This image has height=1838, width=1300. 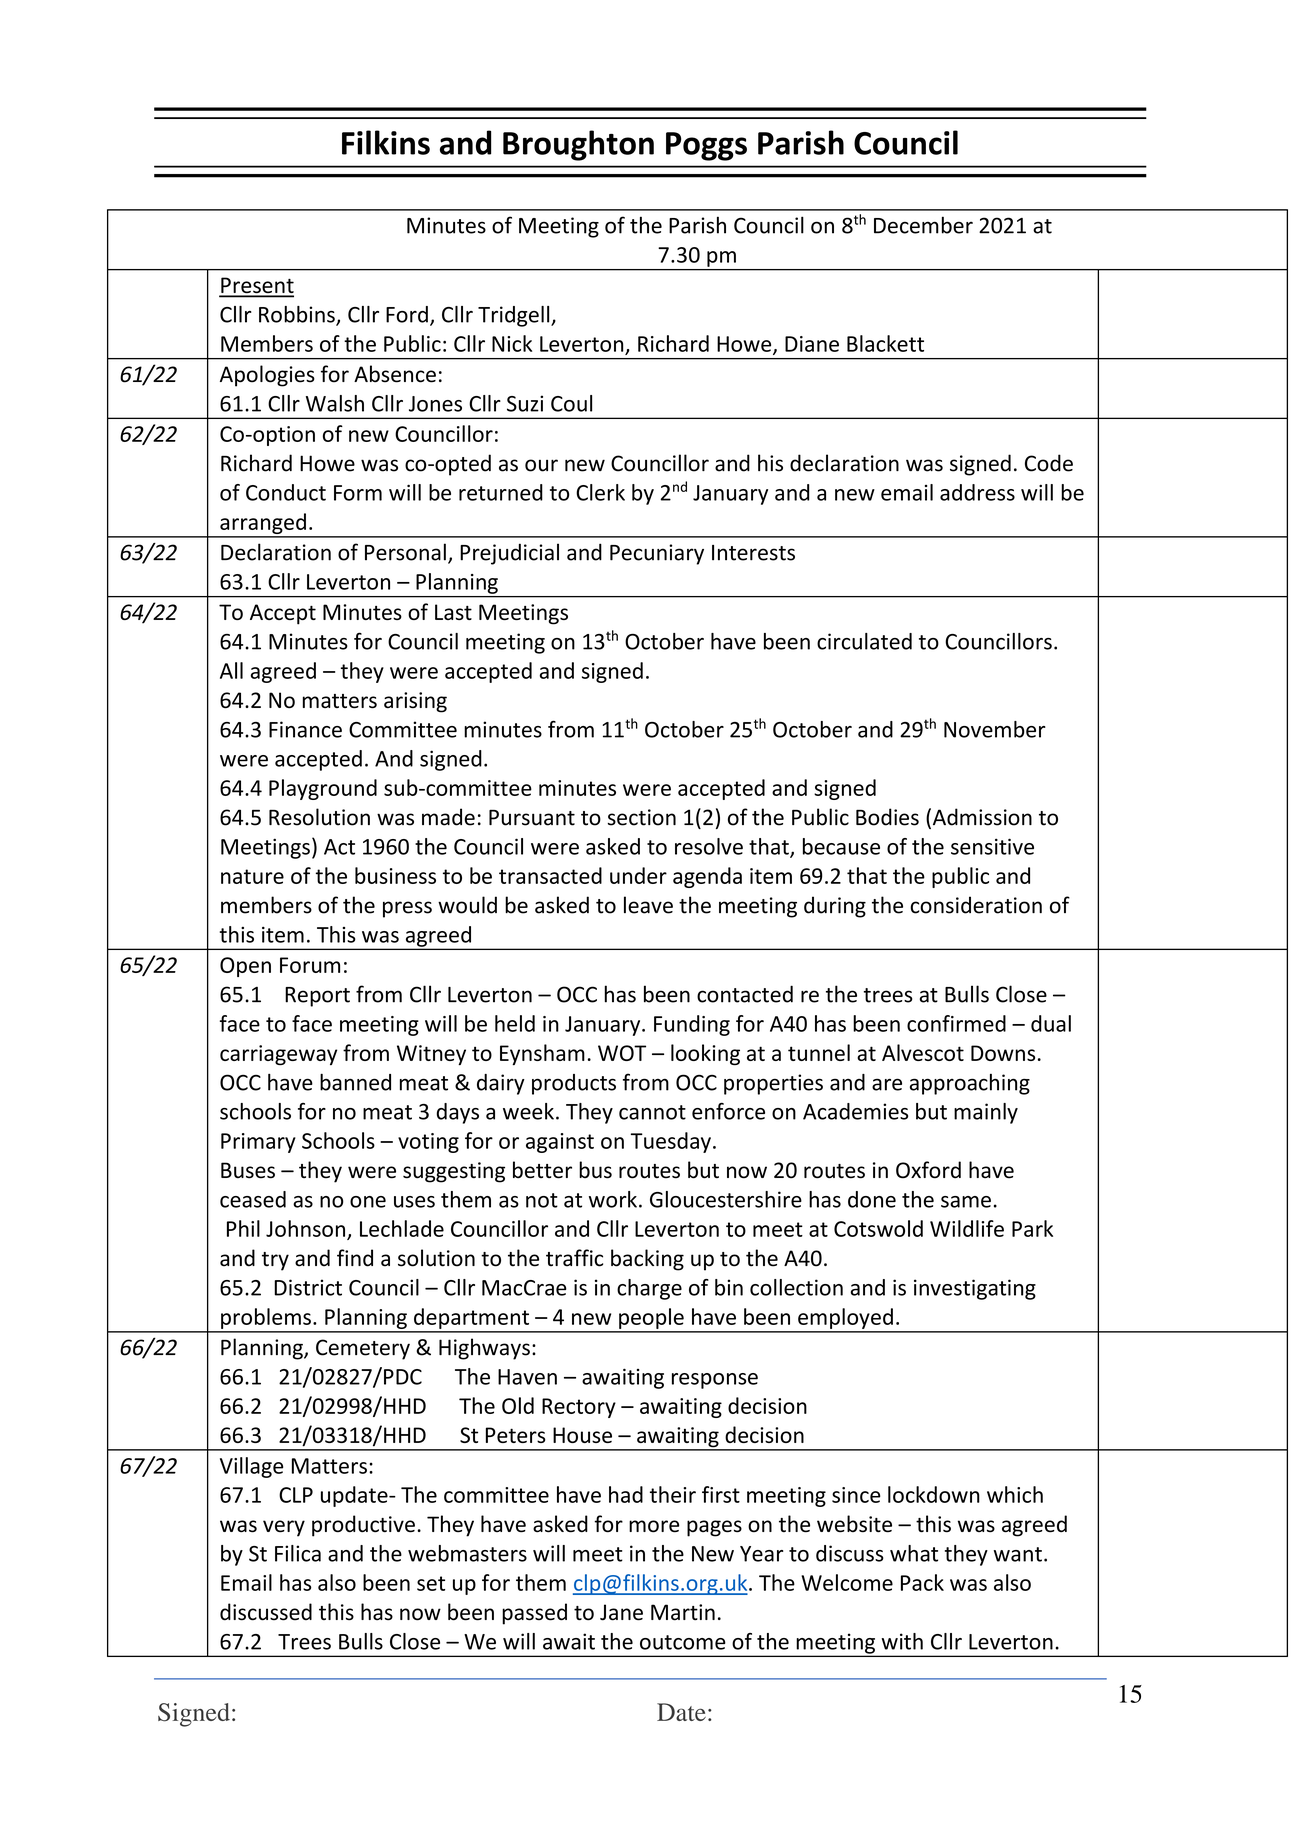 What do you see at coordinates (652, 1112) in the image?
I see `cannot` at bounding box center [652, 1112].
